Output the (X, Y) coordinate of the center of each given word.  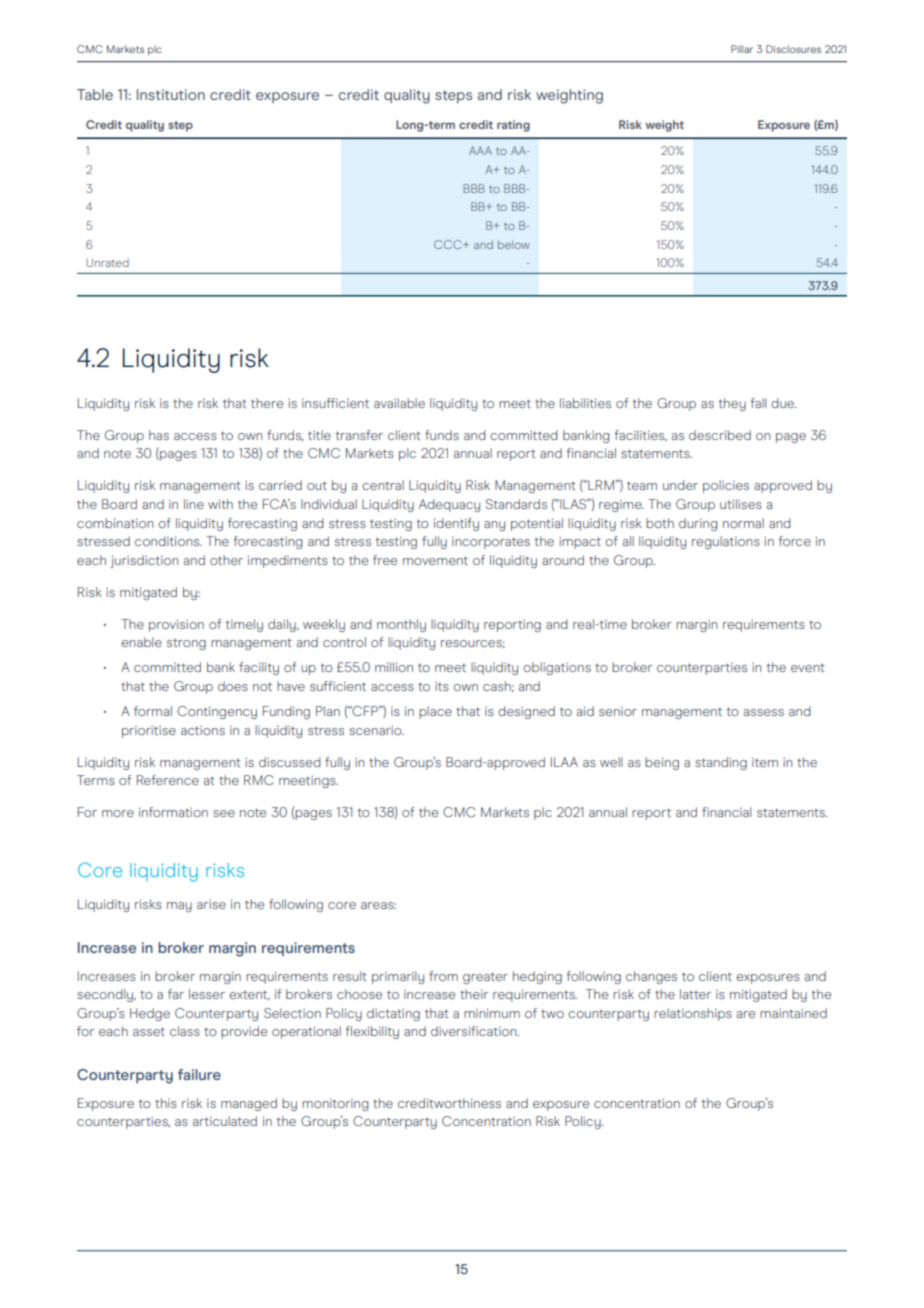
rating (513, 126)
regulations (726, 542)
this (166, 1103)
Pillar (742, 49)
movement (435, 560)
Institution (171, 94)
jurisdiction (144, 561)
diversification (475, 1031)
